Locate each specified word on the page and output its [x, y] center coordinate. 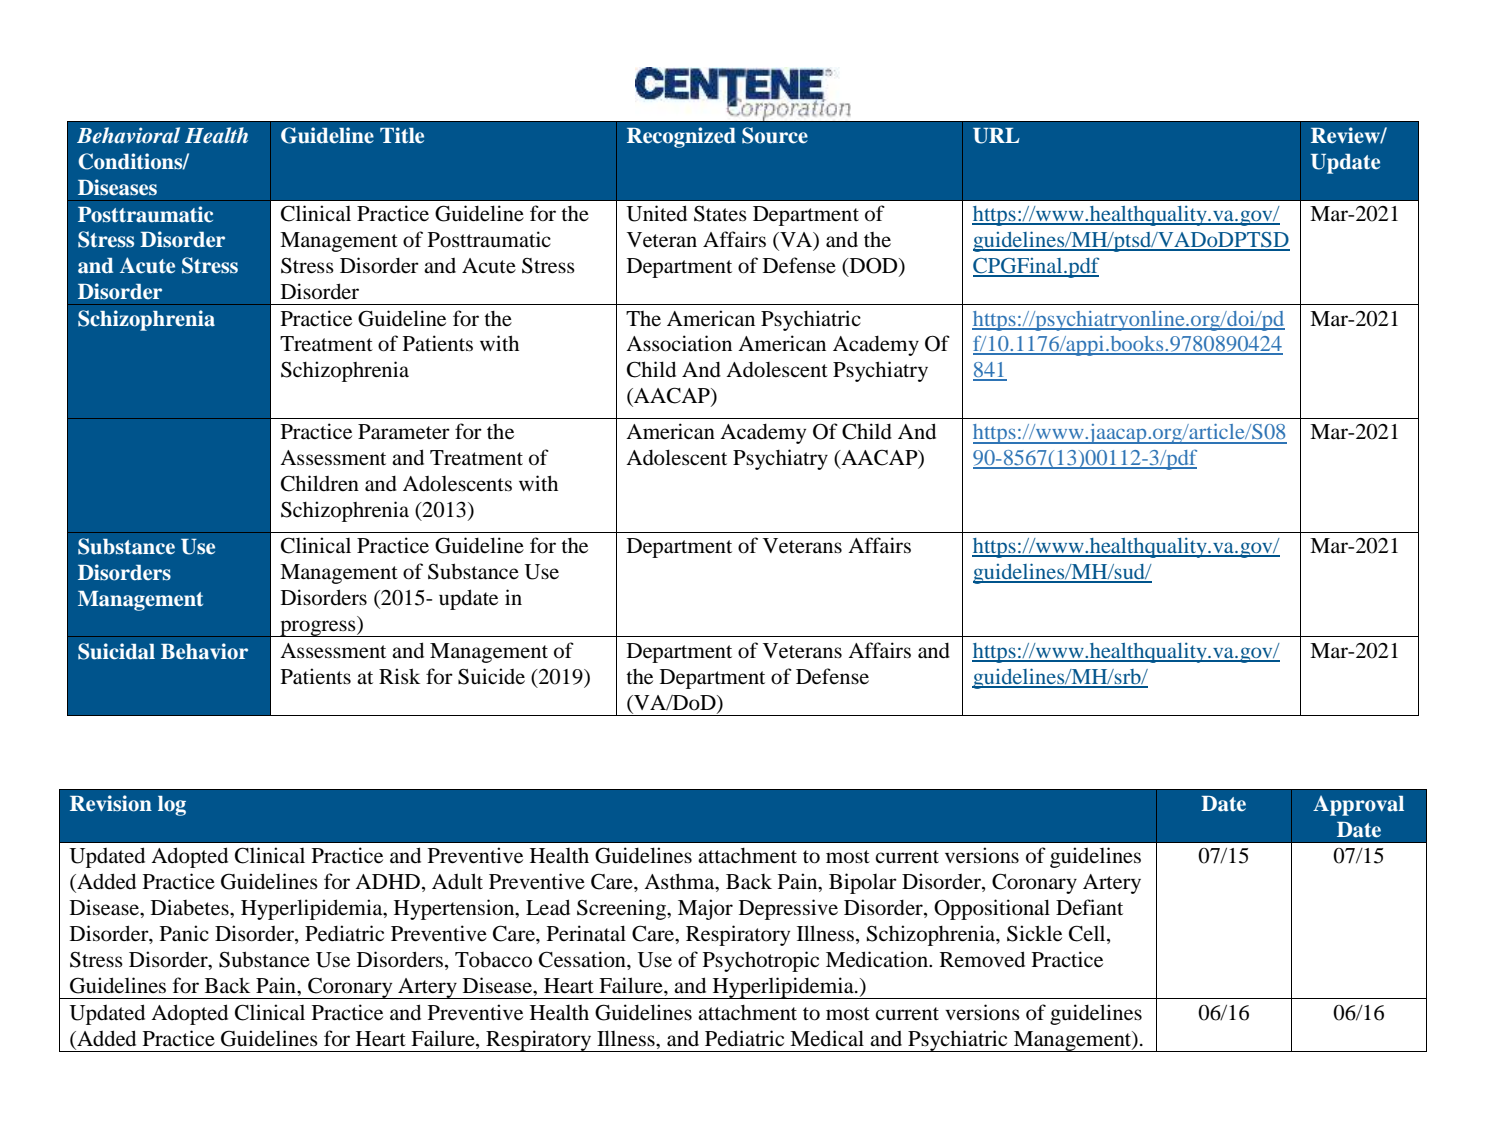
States [720, 214]
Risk [399, 676]
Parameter [404, 432]
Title [402, 135]
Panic [184, 933]
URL [996, 136]
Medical [827, 1038]
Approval [1358, 805]
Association [679, 343]
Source [775, 135]
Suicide [491, 676]
